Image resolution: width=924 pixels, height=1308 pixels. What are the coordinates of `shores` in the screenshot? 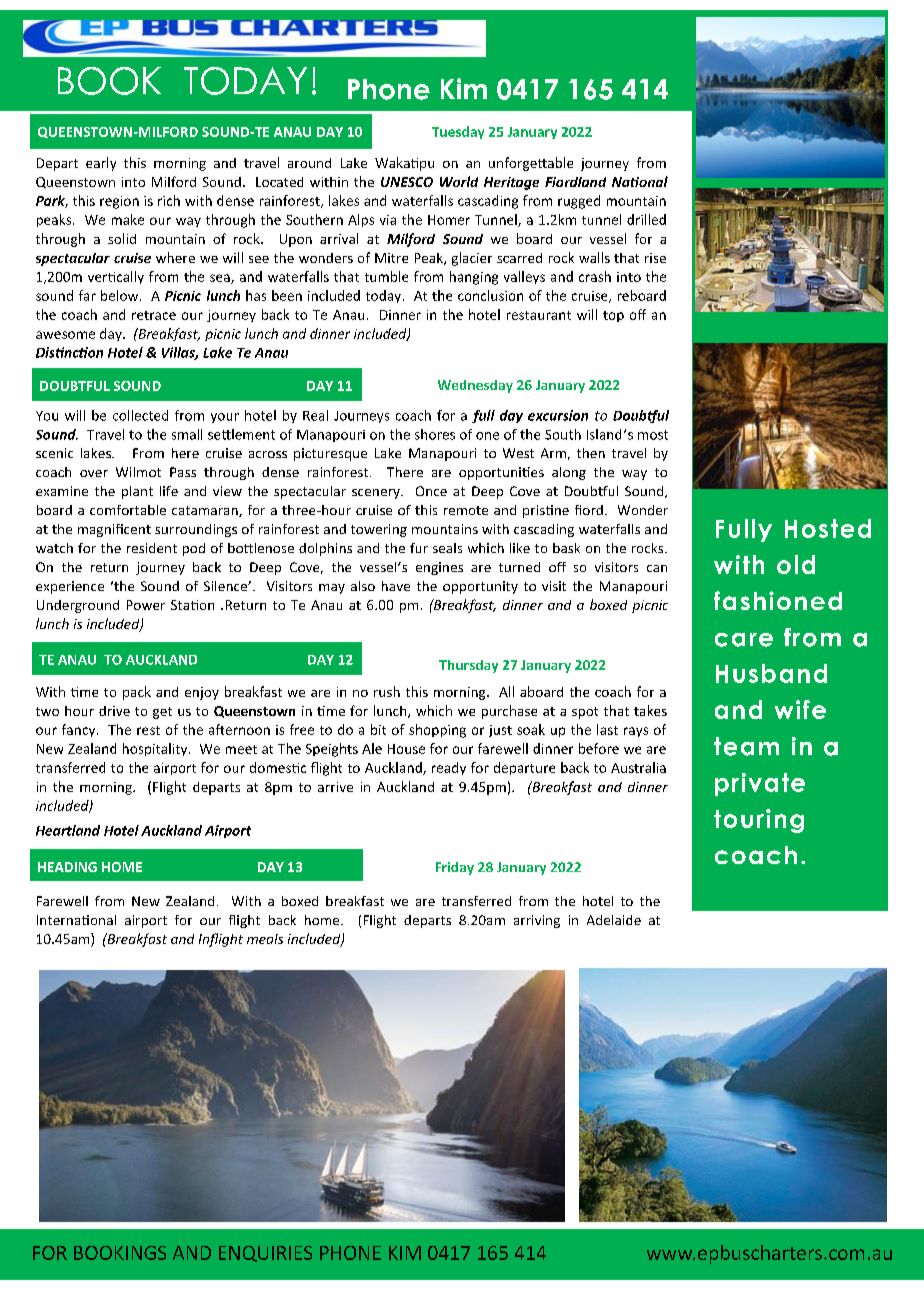 It's located at (435, 434).
